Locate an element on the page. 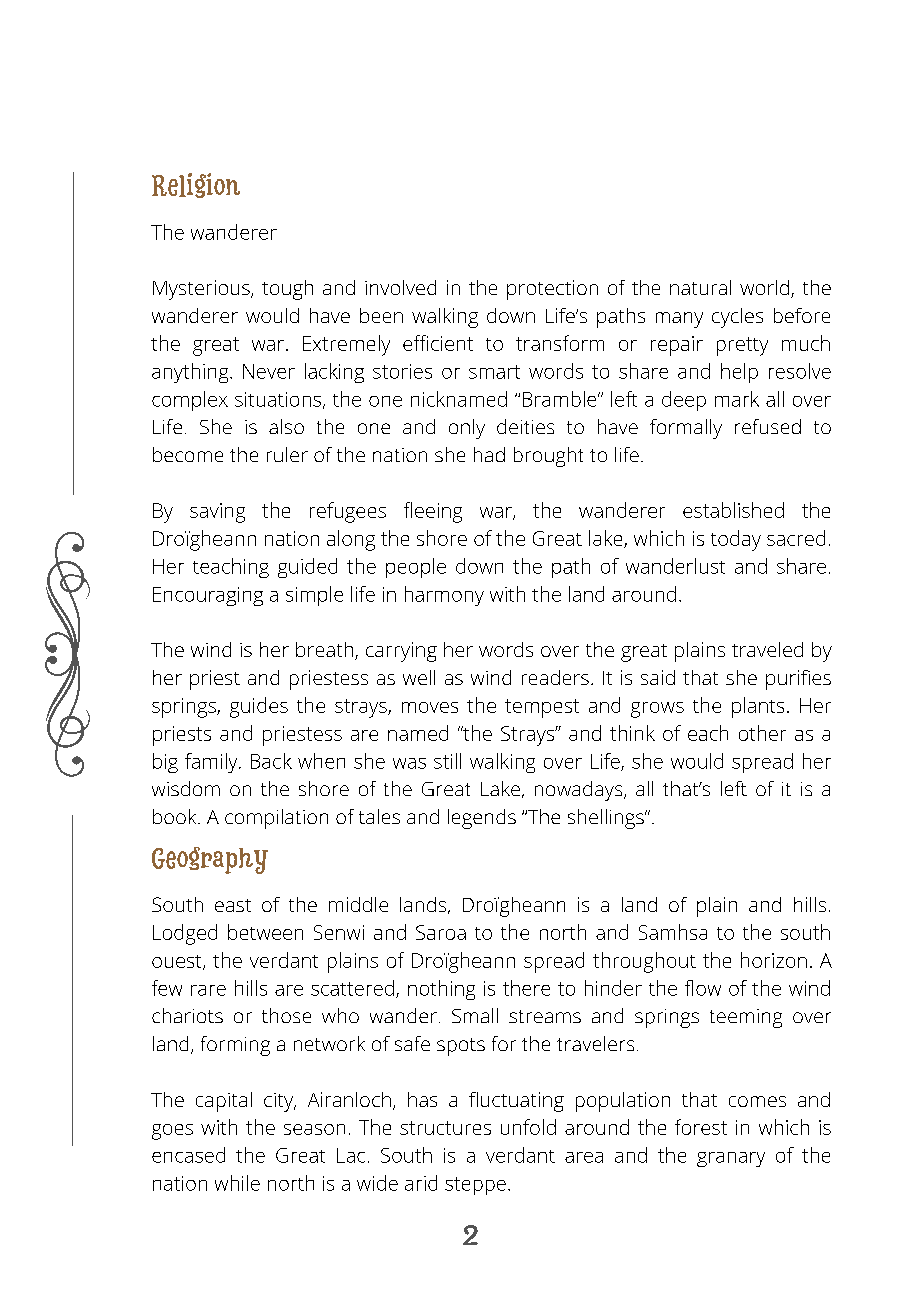 This image has height=1308, width=924. while is located at coordinates (237, 1183).
